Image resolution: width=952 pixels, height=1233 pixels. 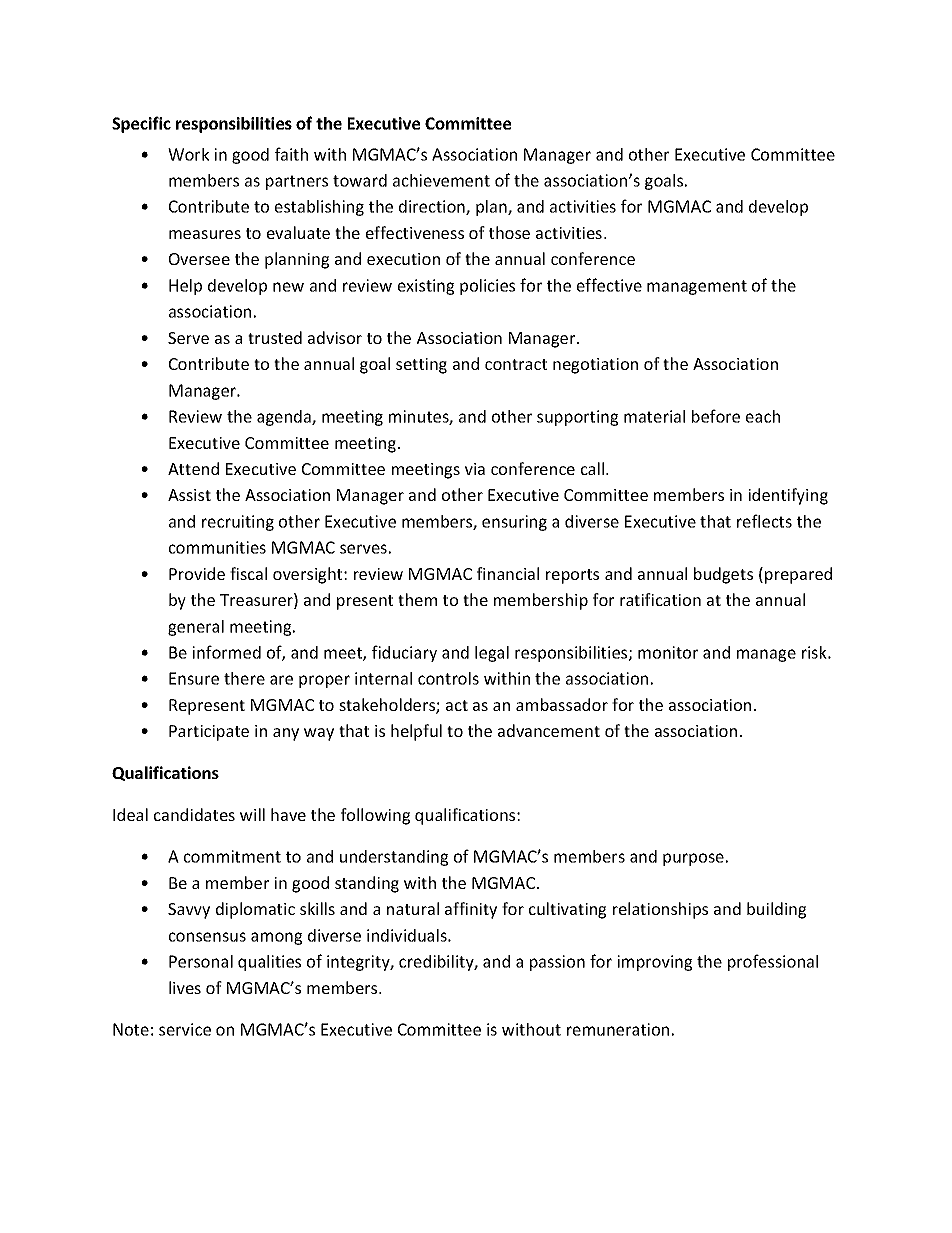 What do you see at coordinates (188, 154) in the screenshot?
I see `Work` at bounding box center [188, 154].
